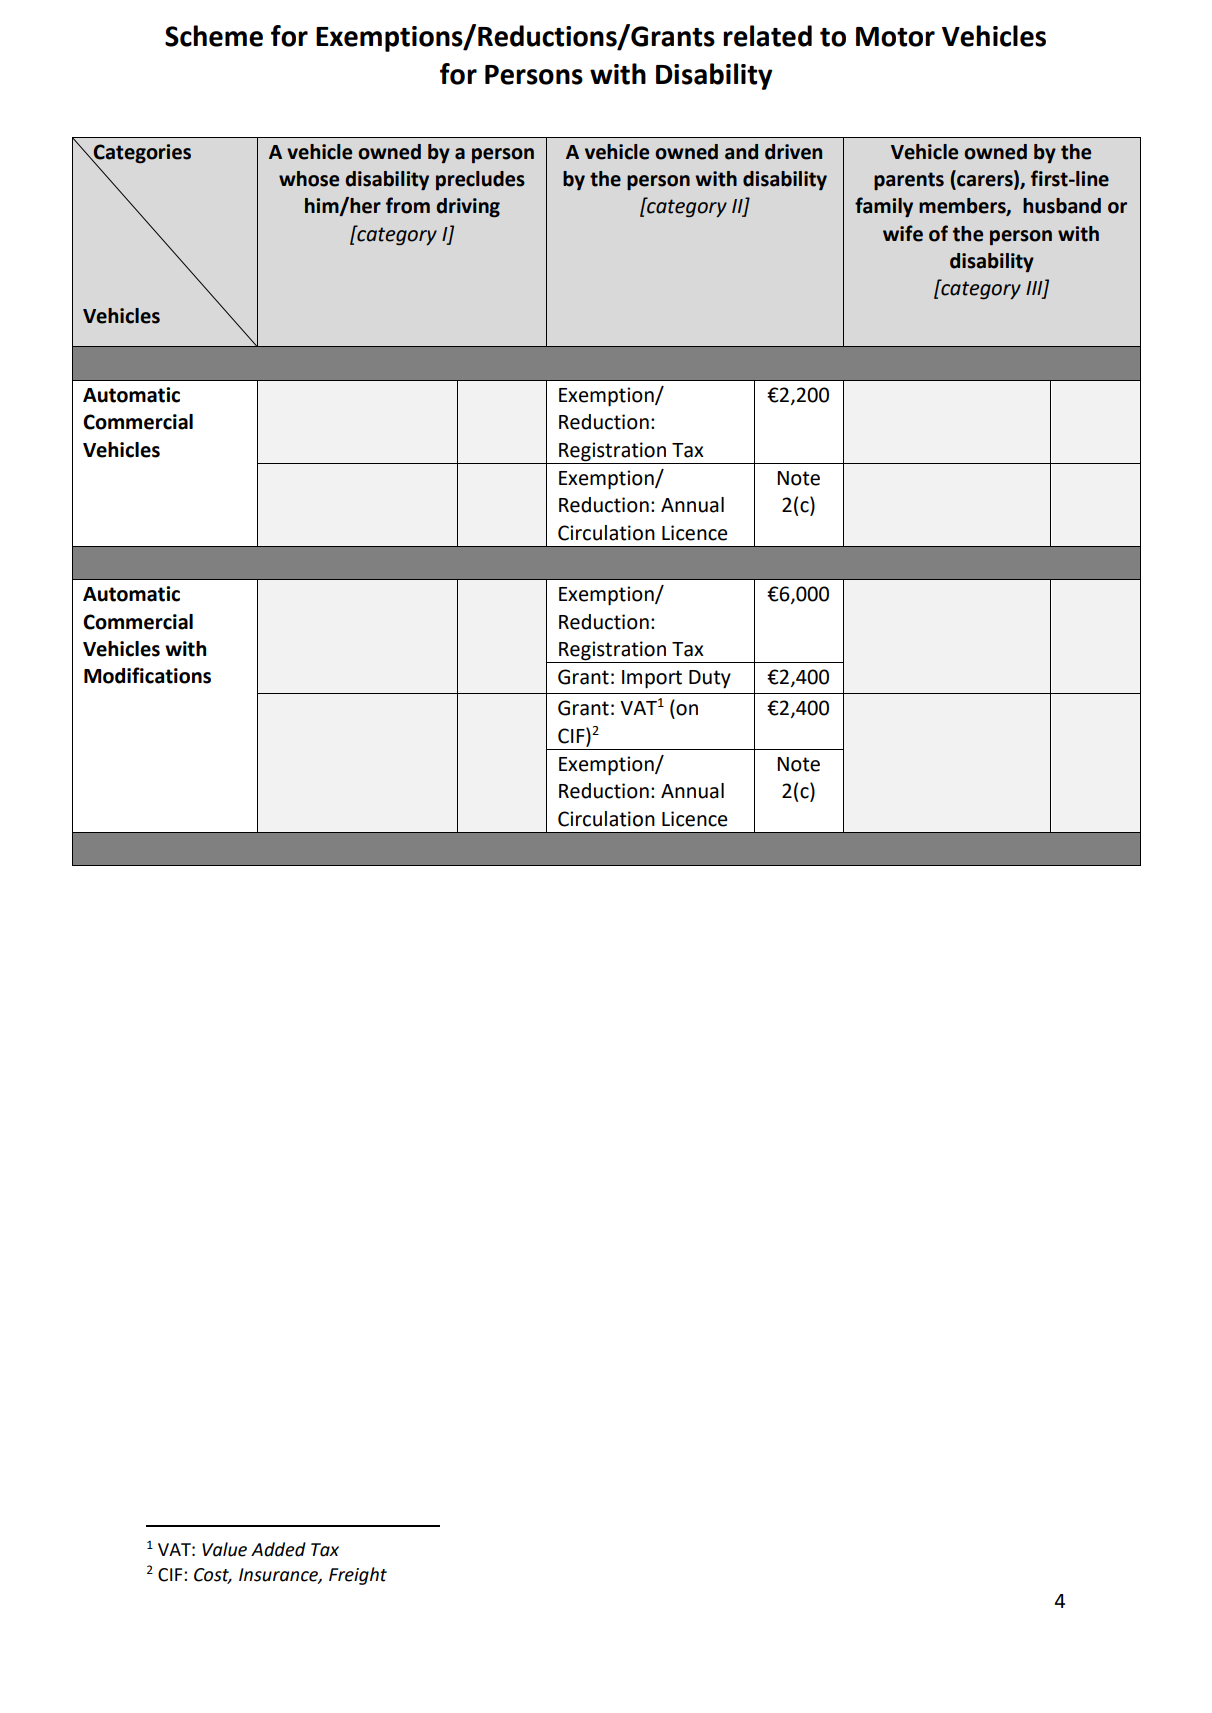 Image resolution: width=1212 pixels, height=1713 pixels. What do you see at coordinates (408, 205) in the screenshot?
I see `from` at bounding box center [408, 205].
